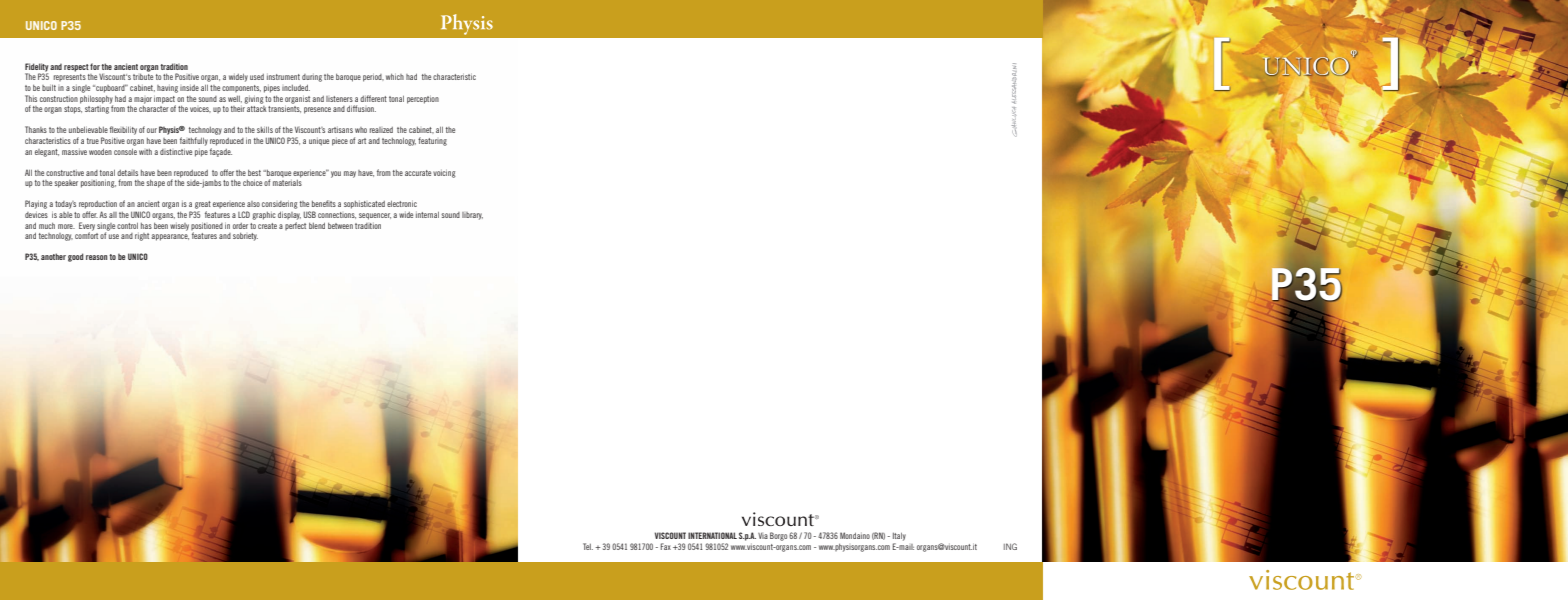 Image resolution: width=1568 pixels, height=600 pixels. Describe the element at coordinates (472, 216) in the screenshot. I see `library` at that location.
